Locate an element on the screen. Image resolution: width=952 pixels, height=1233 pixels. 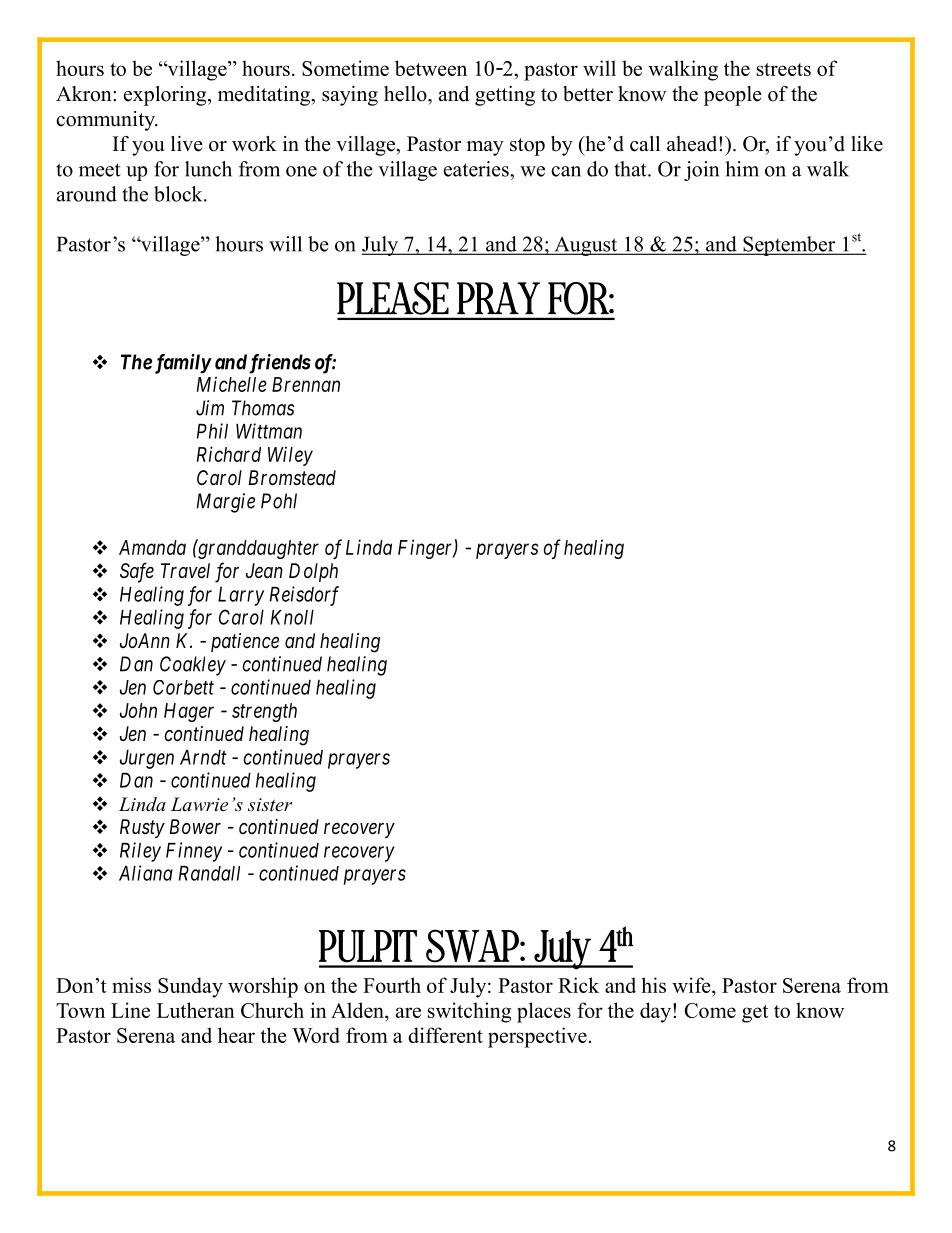
Dolph is located at coordinates (313, 572).
